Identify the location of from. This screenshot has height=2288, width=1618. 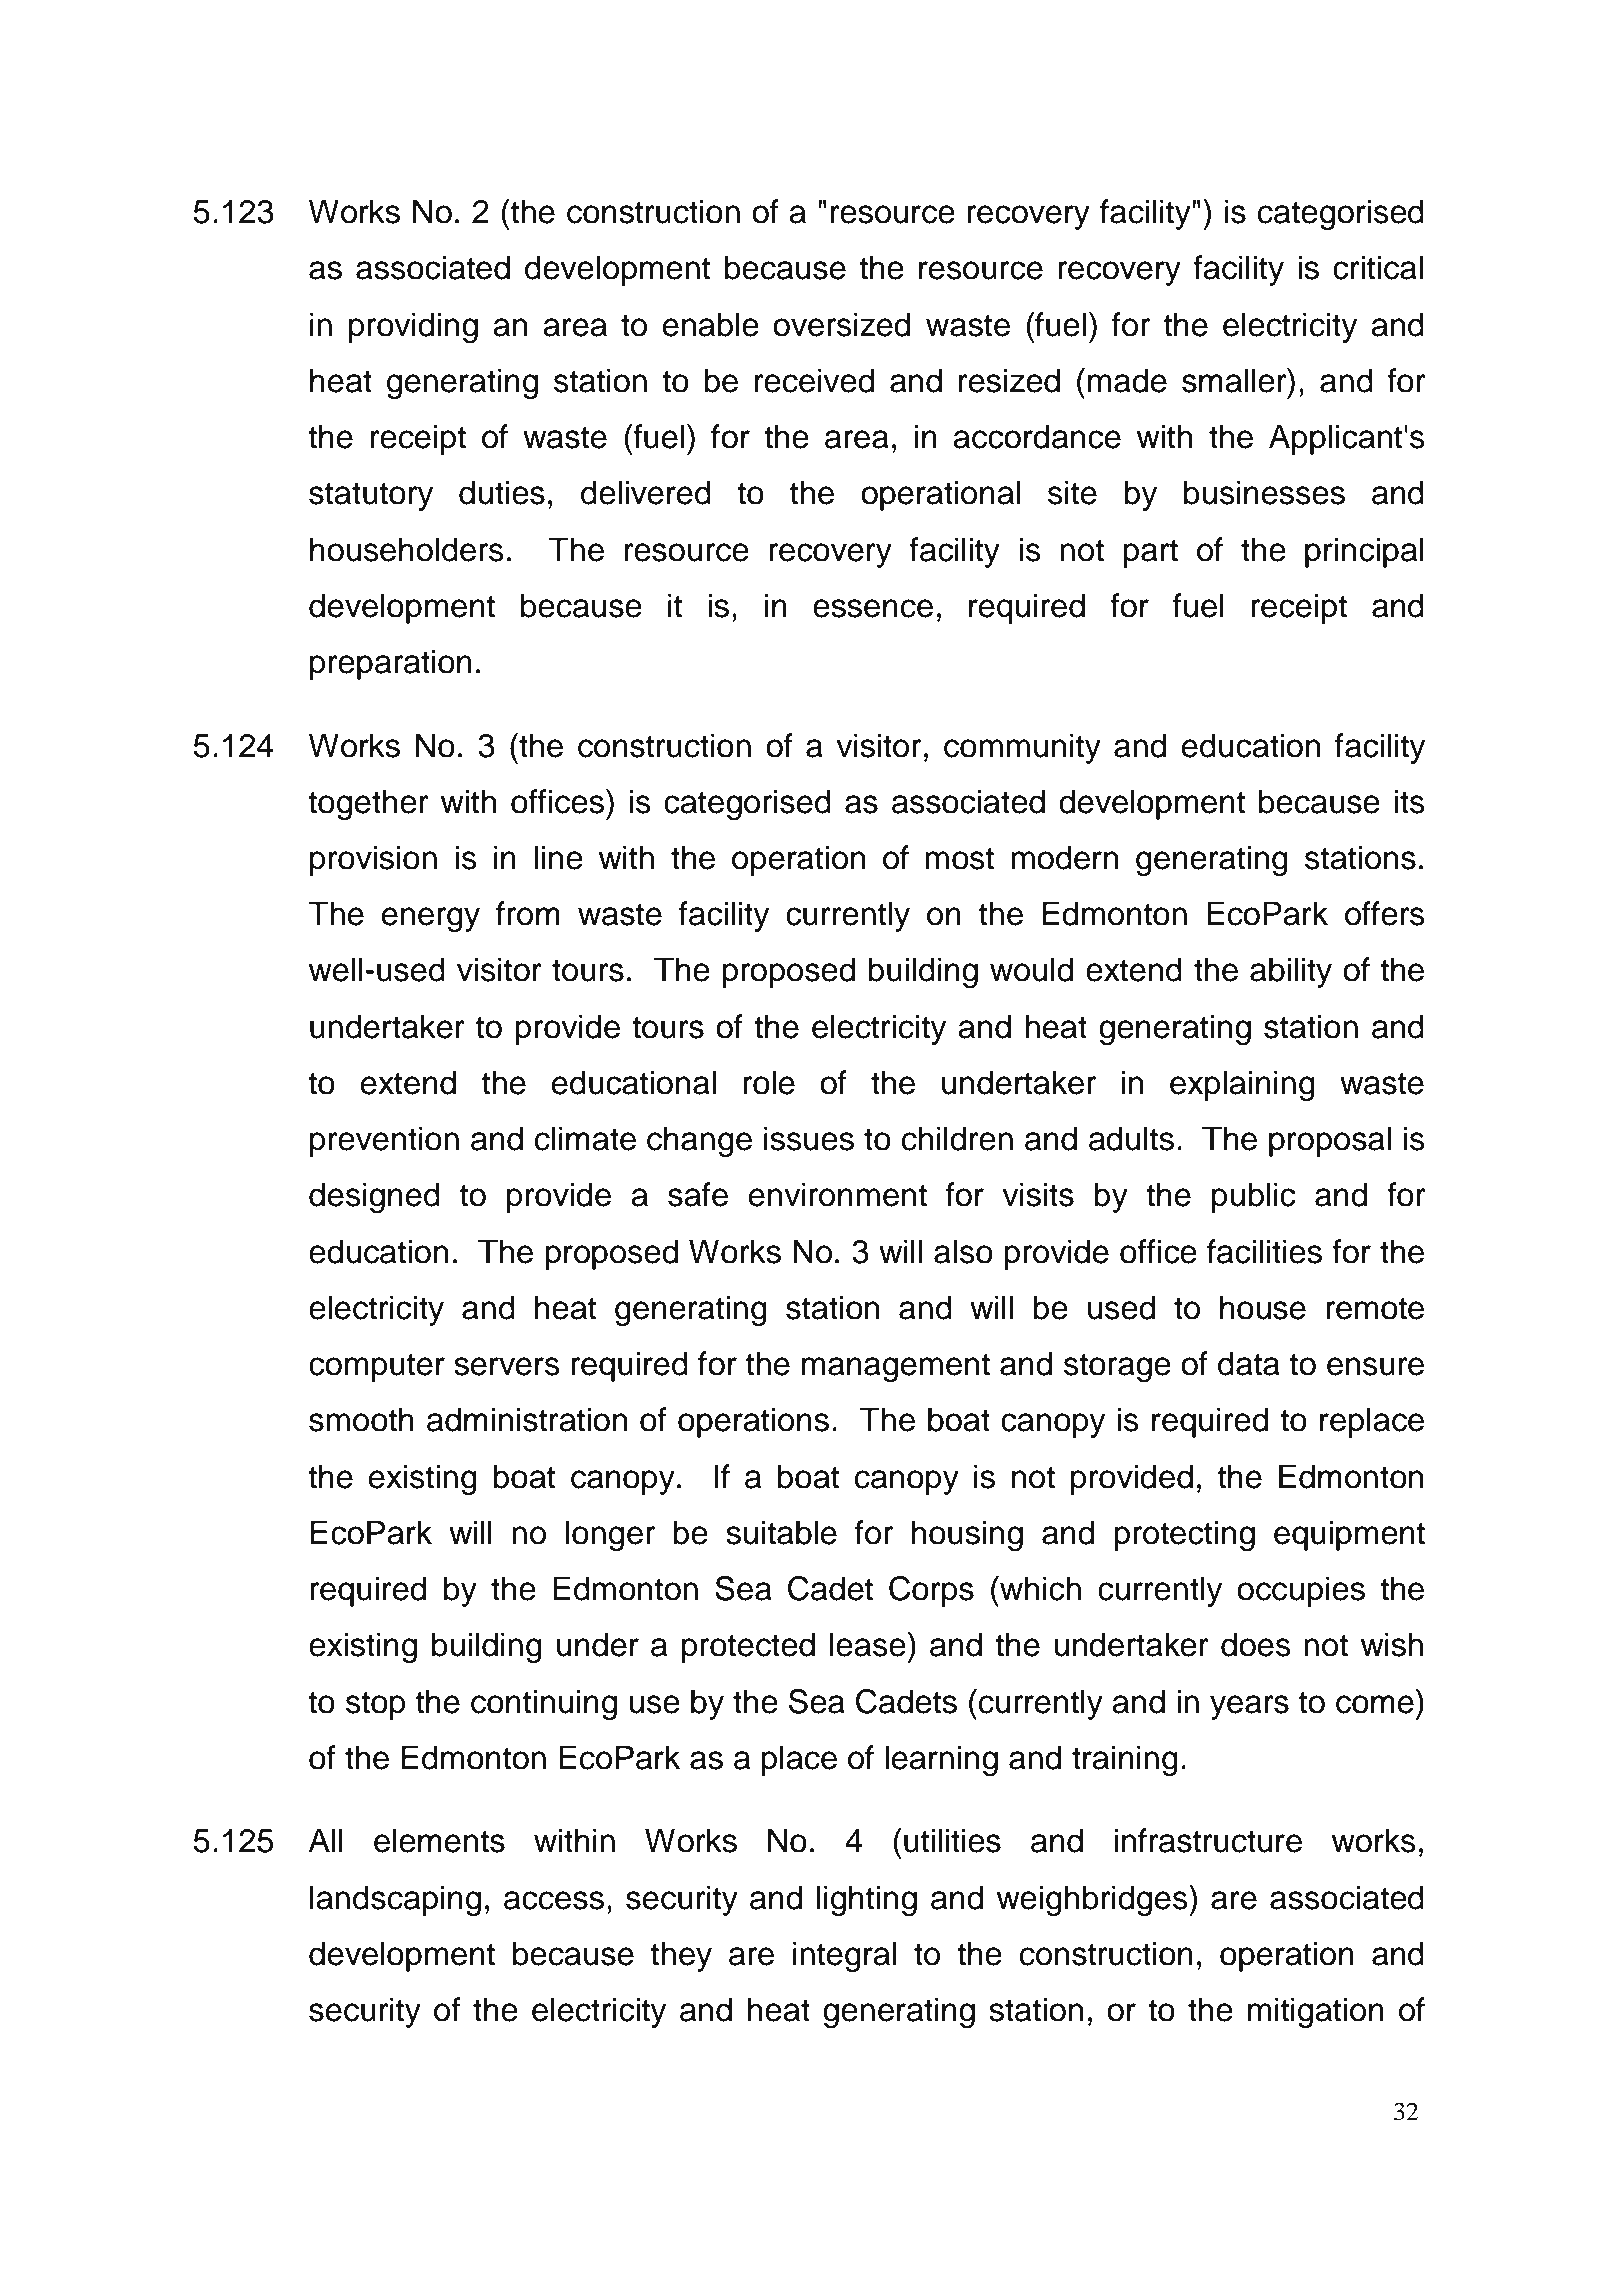
(528, 913).
